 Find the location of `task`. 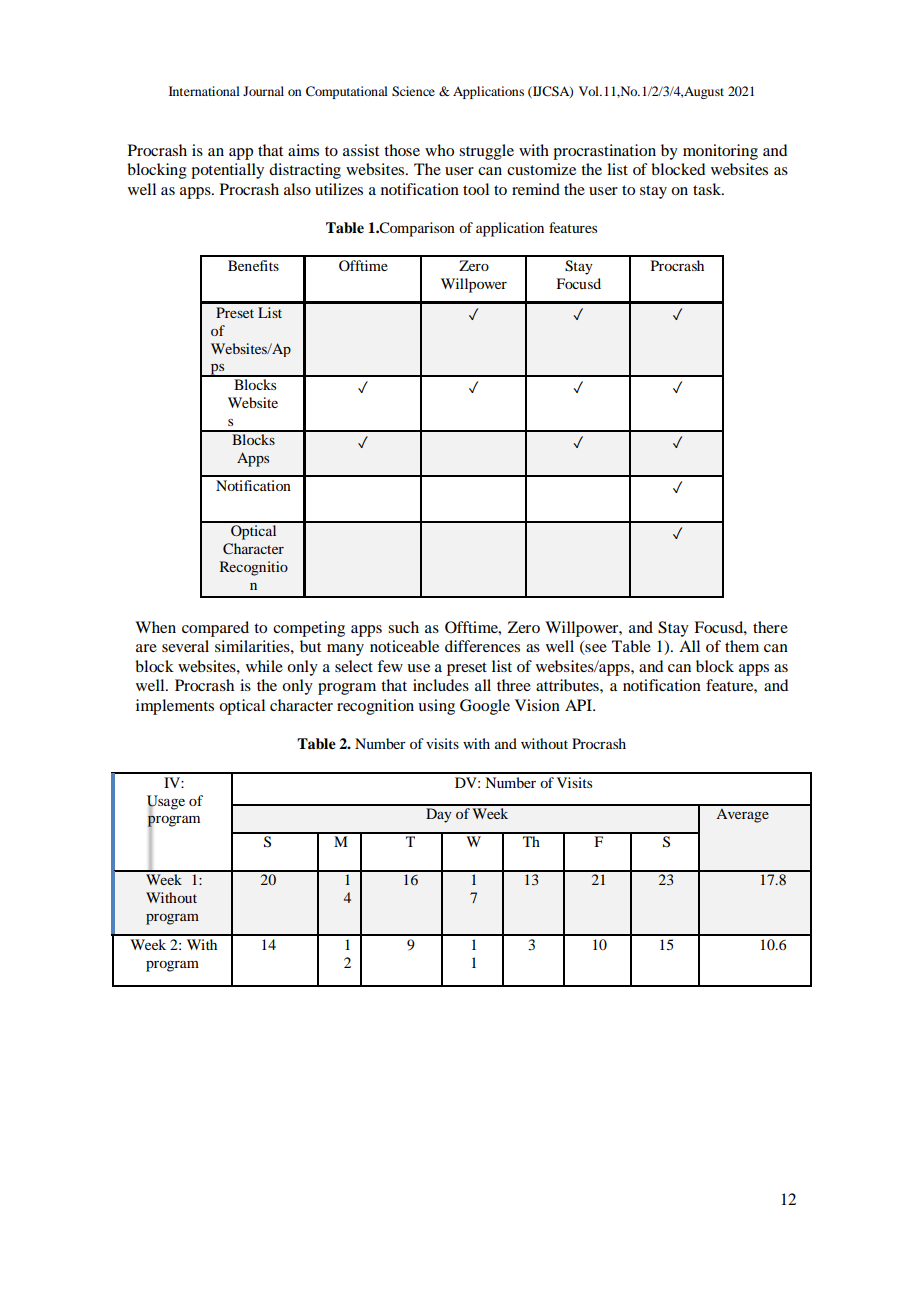

task is located at coordinates (708, 189).
